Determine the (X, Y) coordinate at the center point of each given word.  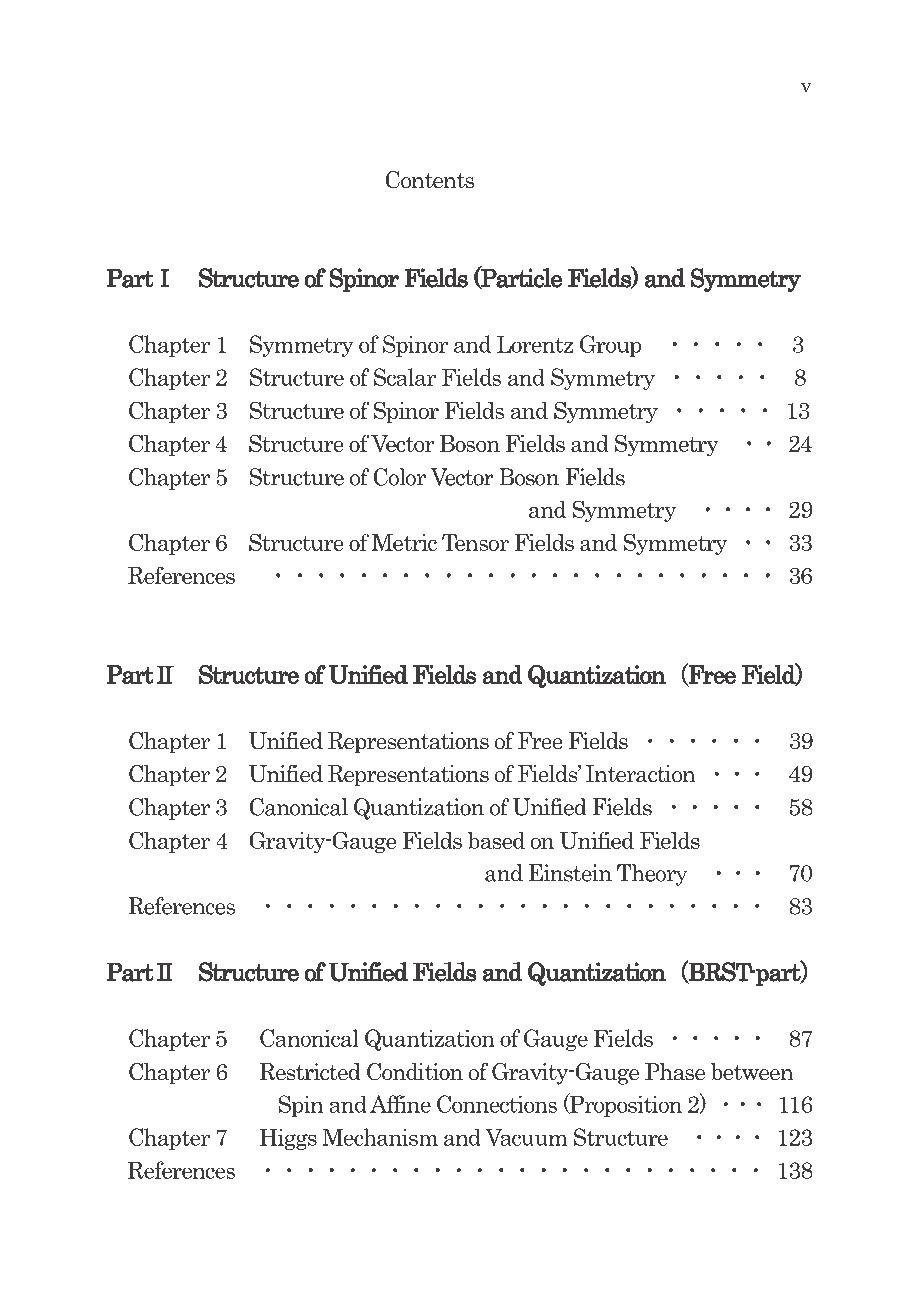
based (496, 840)
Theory (652, 875)
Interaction (641, 774)
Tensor (475, 542)
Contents (429, 180)
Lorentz (535, 344)
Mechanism (380, 1137)
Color (399, 477)
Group (611, 346)
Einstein (570, 873)
